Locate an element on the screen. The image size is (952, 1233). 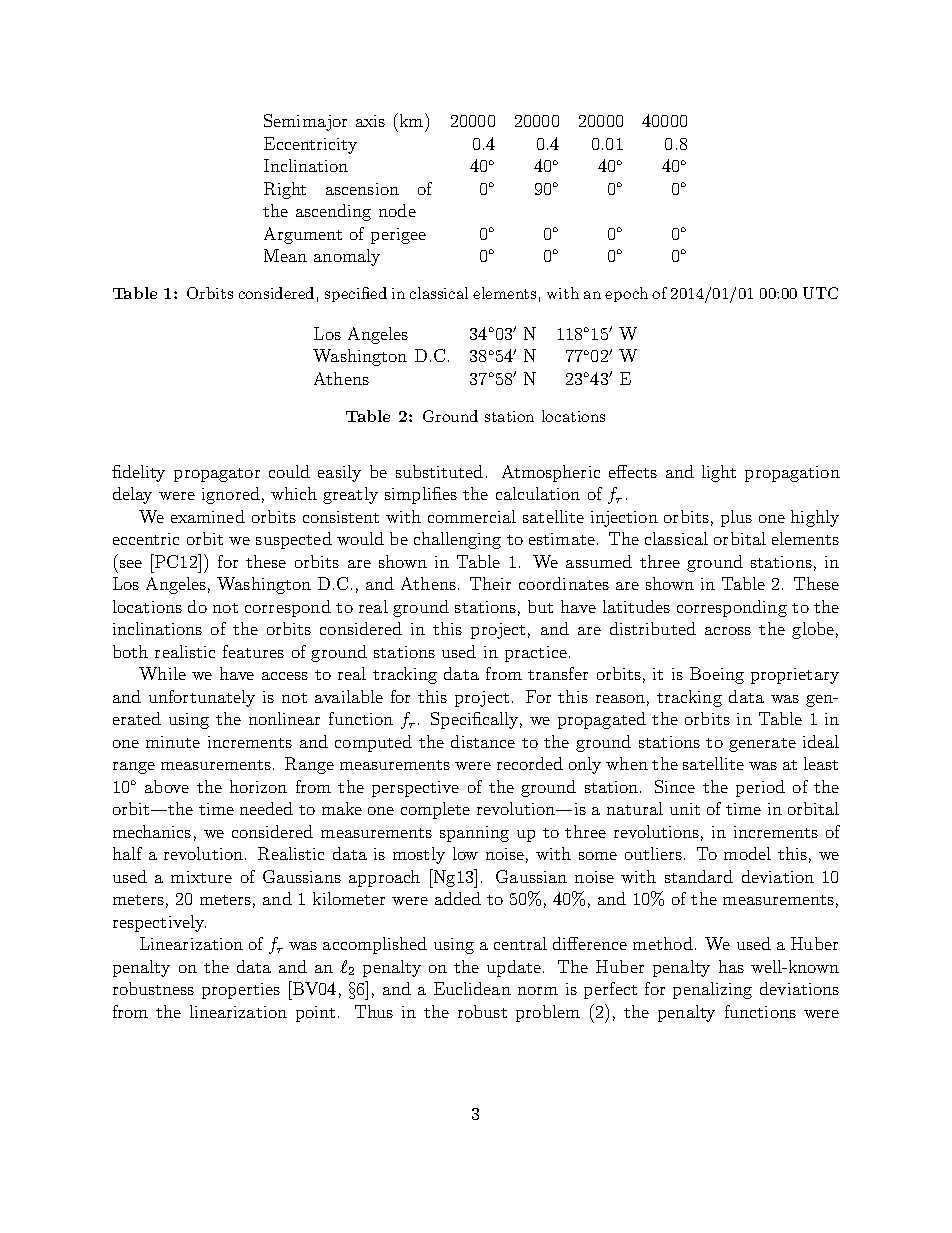
UTC is located at coordinates (820, 293).
